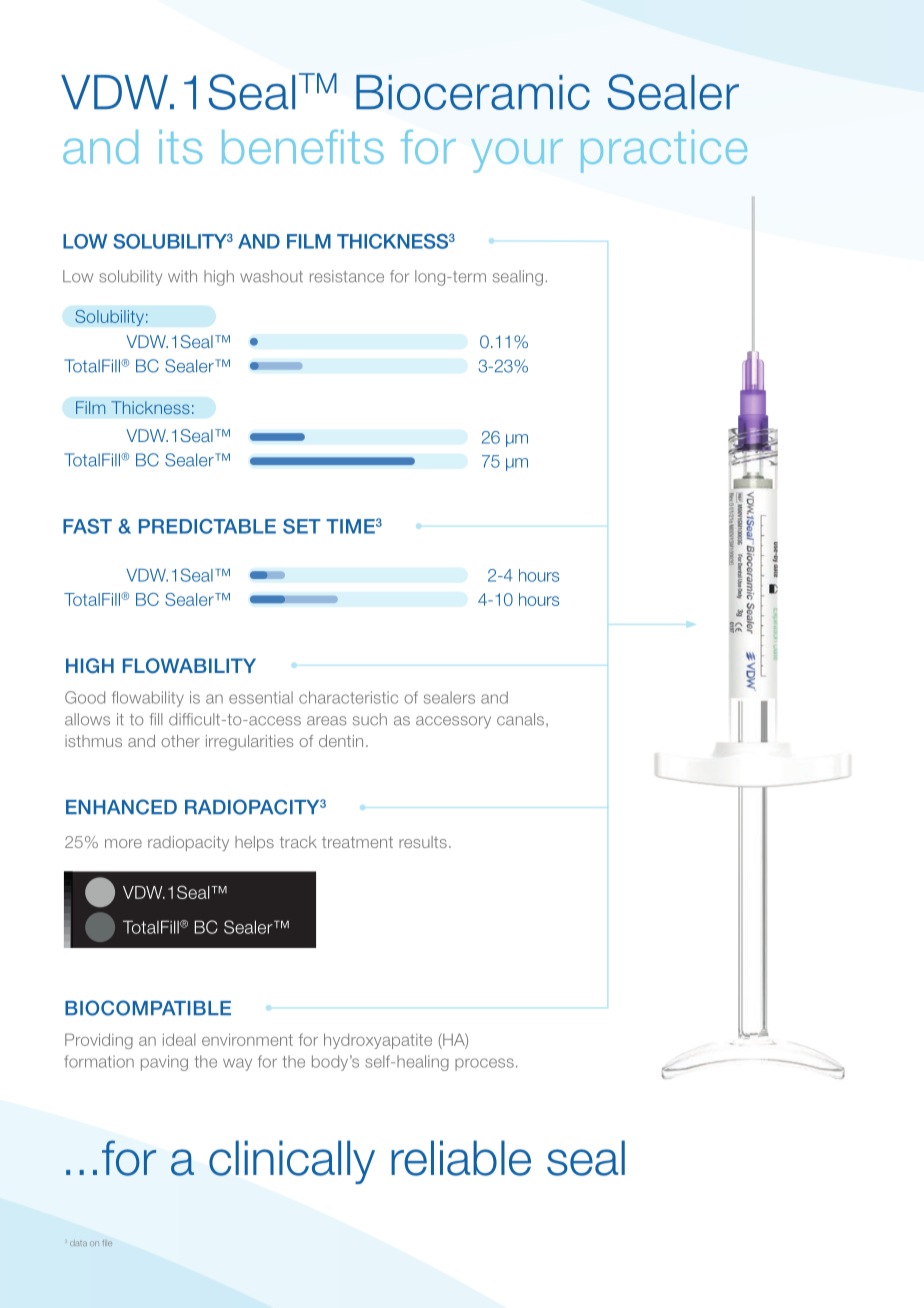 This screenshot has width=924, height=1308. I want to click on reliable, so click(461, 1158).
